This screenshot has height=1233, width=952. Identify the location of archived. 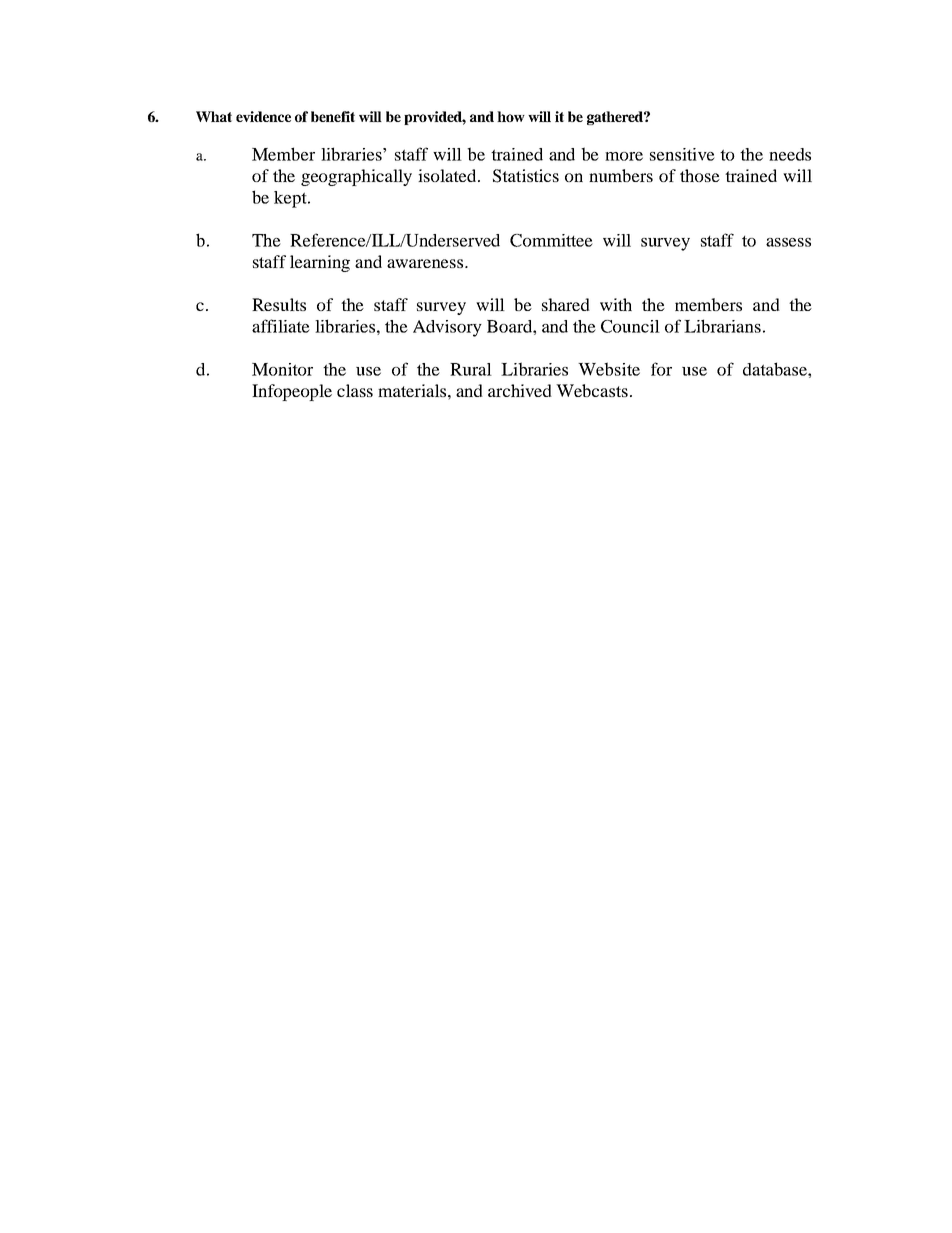
(520, 390).
